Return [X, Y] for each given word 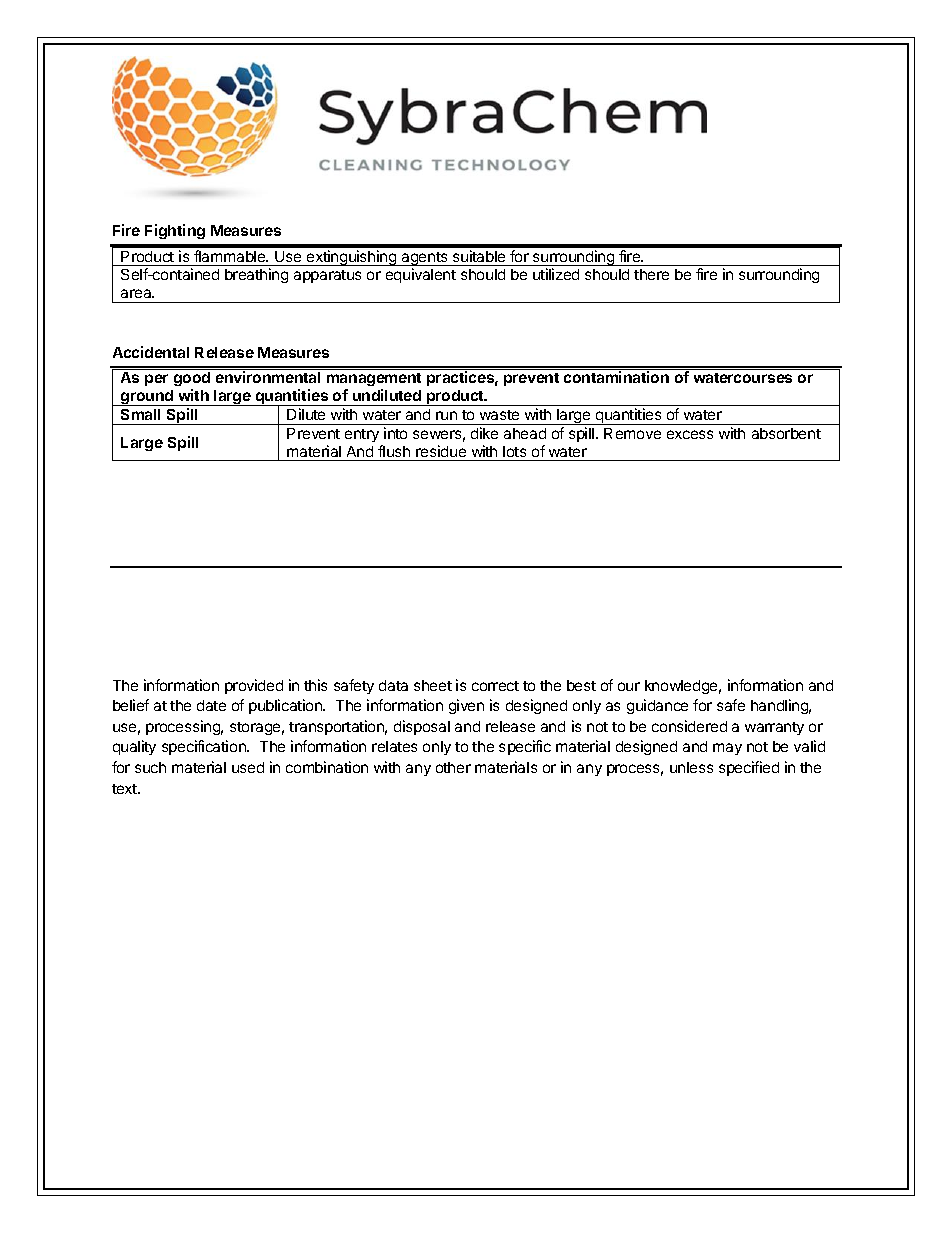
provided [254, 686]
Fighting [175, 231]
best [581, 685]
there [651, 274]
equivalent [421, 275]
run [446, 415]
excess [690, 434]
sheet [433, 685]
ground [147, 398]
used [248, 767]
